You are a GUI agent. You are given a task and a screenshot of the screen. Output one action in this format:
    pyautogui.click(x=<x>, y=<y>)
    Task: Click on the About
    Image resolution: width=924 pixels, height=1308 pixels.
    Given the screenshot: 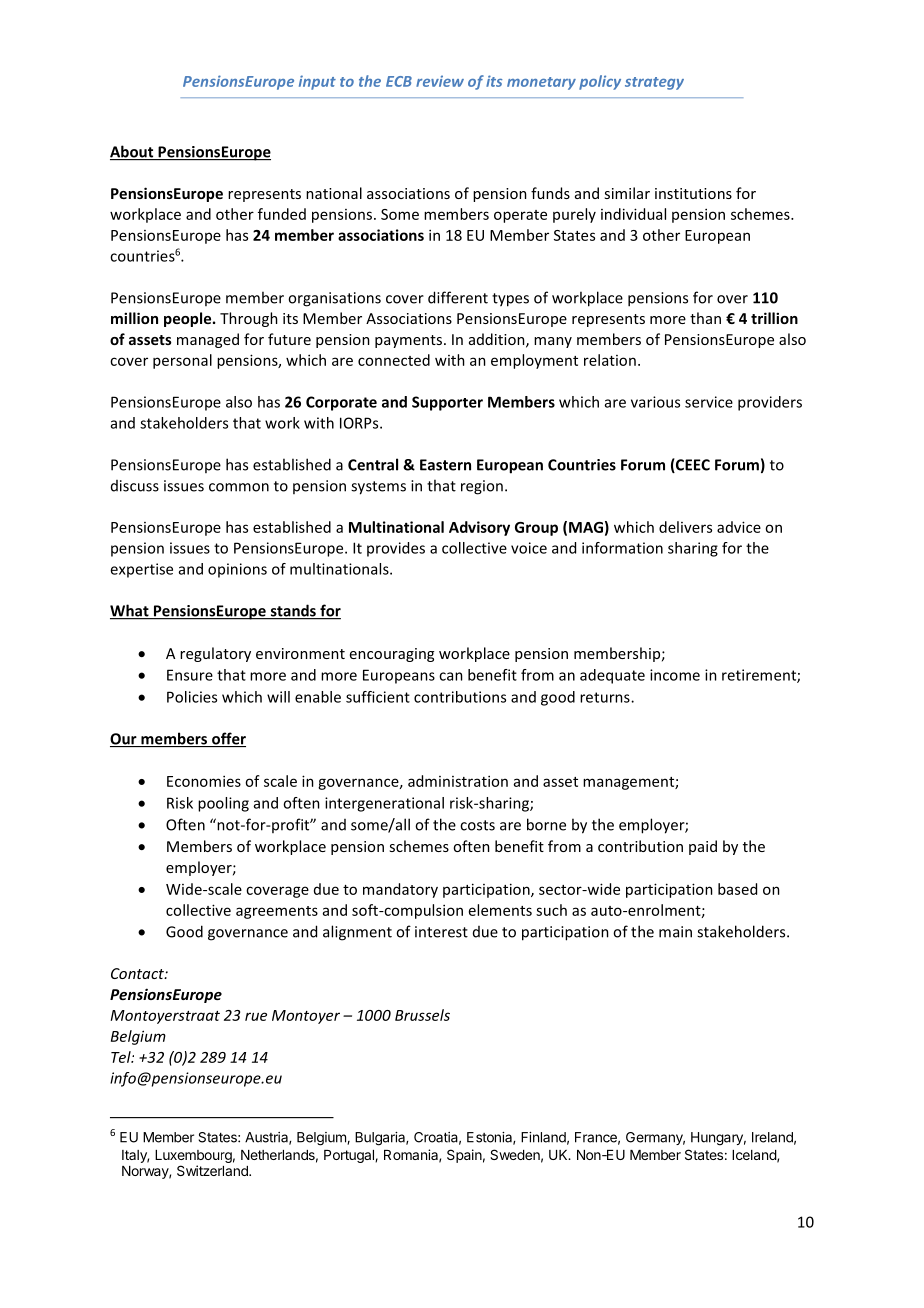 What is the action you would take?
    pyautogui.click(x=133, y=152)
